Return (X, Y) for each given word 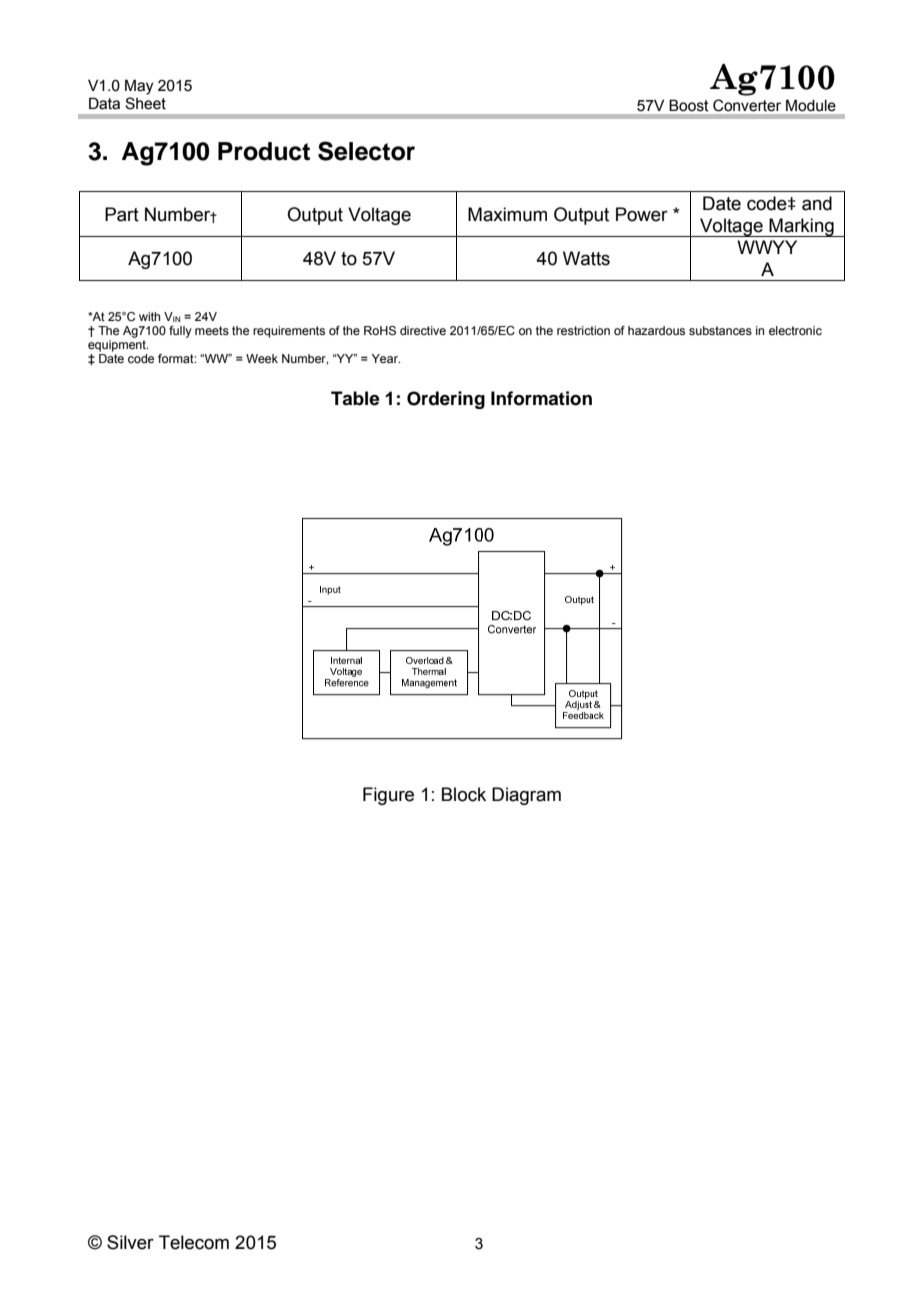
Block (464, 794)
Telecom (194, 1242)
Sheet (145, 103)
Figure (388, 796)
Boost (689, 105)
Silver (130, 1242)
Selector (366, 151)
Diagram (526, 796)
